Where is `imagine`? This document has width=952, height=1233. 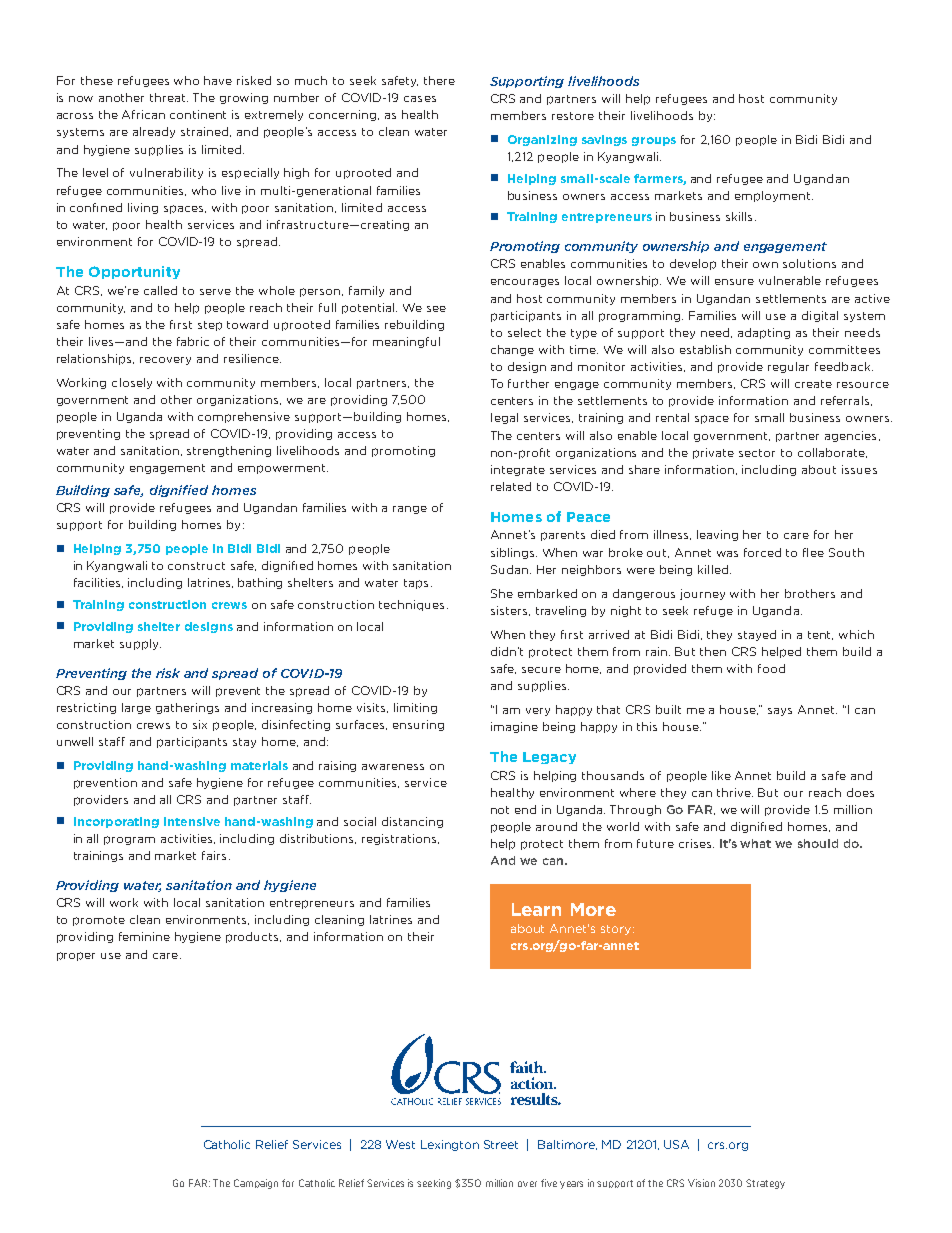
imagine is located at coordinates (514, 727).
